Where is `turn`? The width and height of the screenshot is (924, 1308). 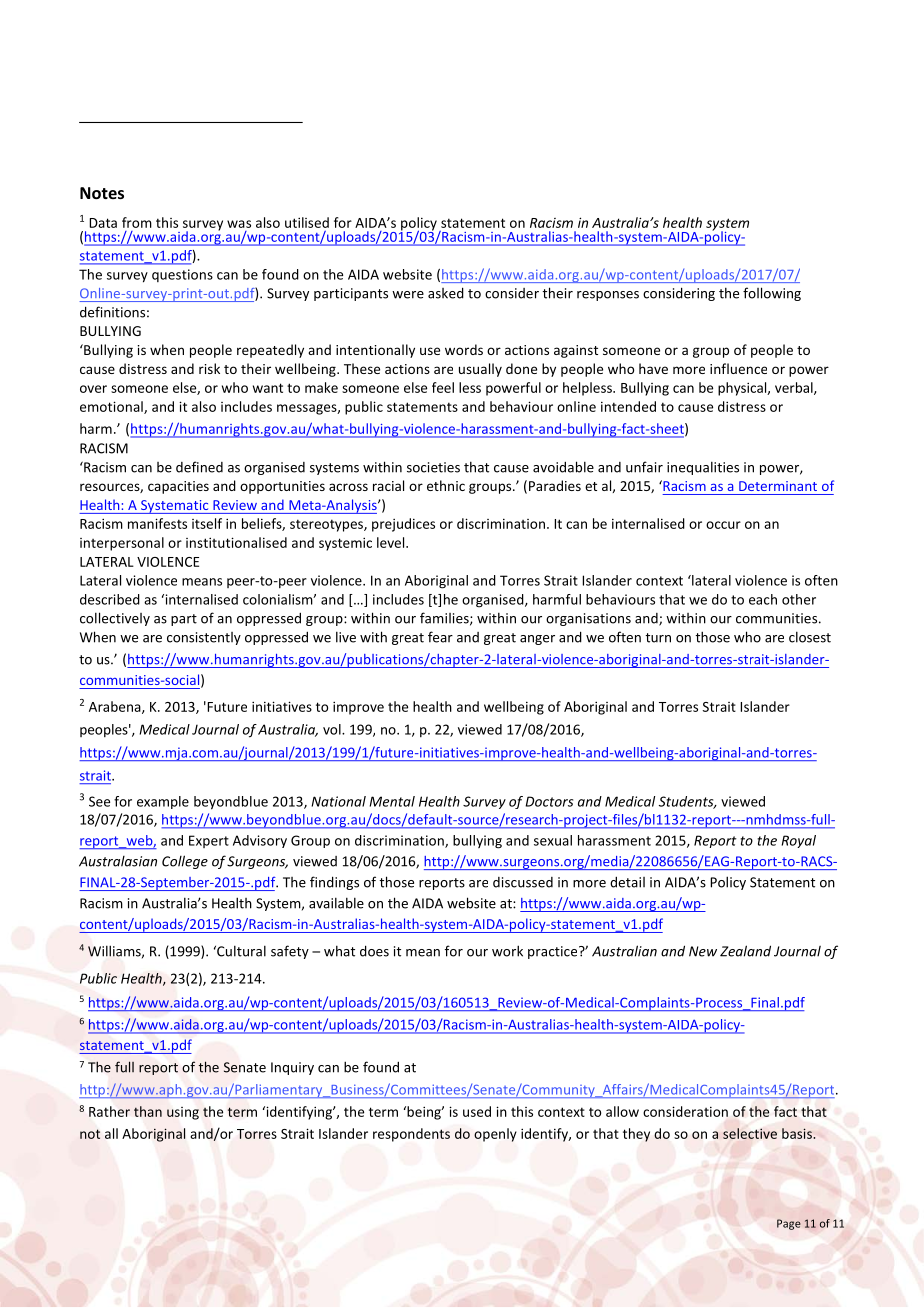 turn is located at coordinates (658, 638).
